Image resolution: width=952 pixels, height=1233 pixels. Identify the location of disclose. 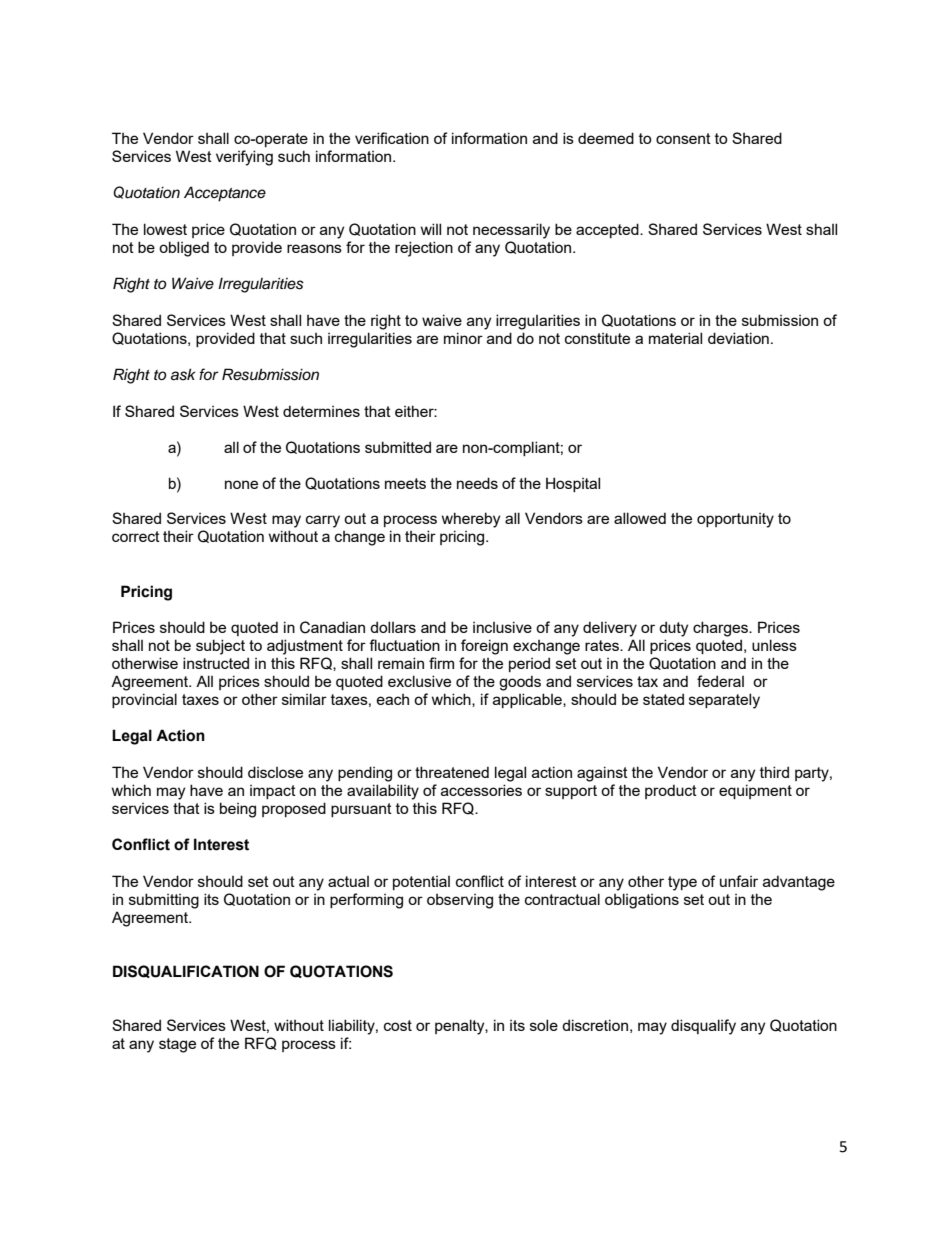
(275, 772).
